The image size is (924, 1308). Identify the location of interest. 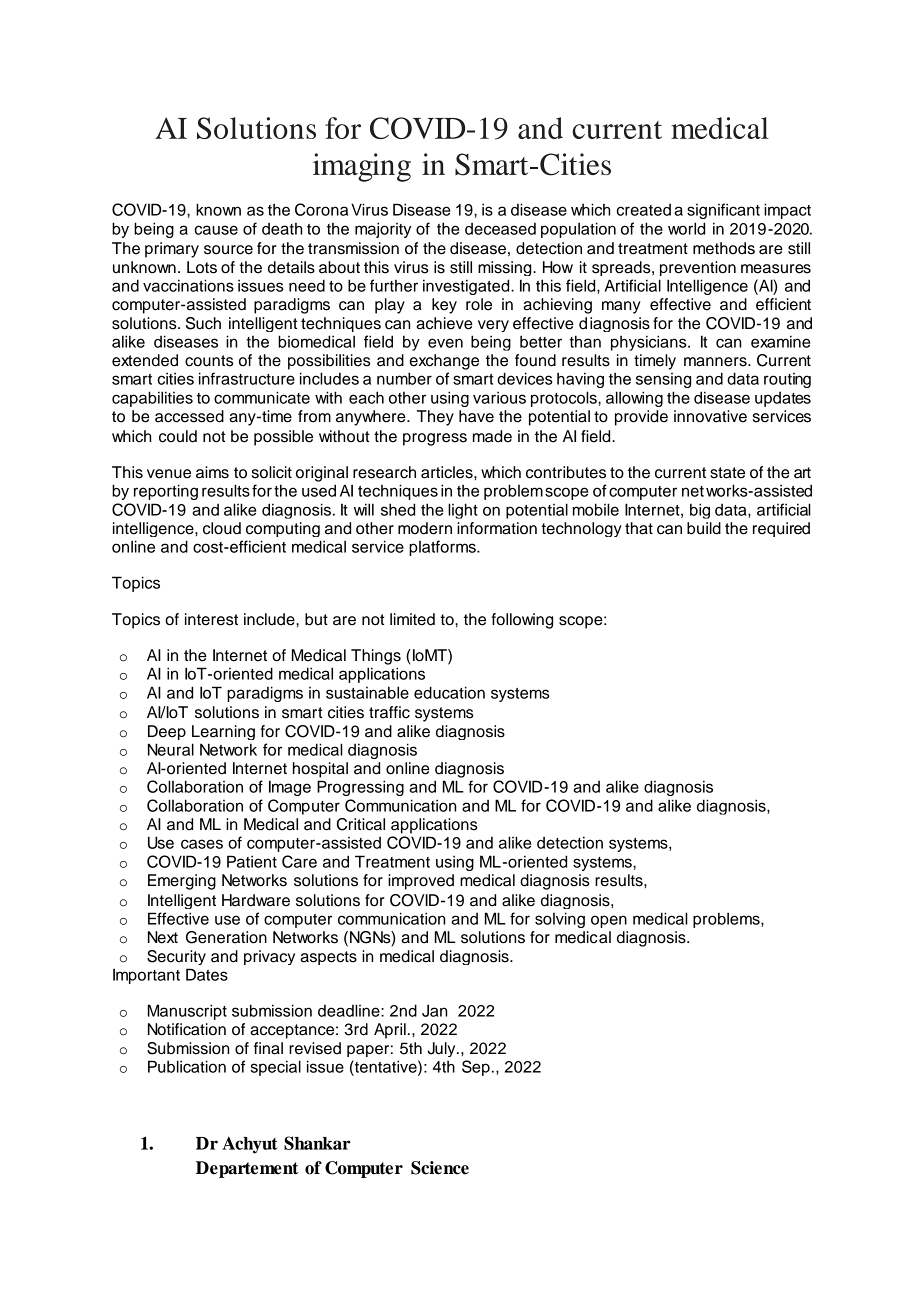
(211, 619).
